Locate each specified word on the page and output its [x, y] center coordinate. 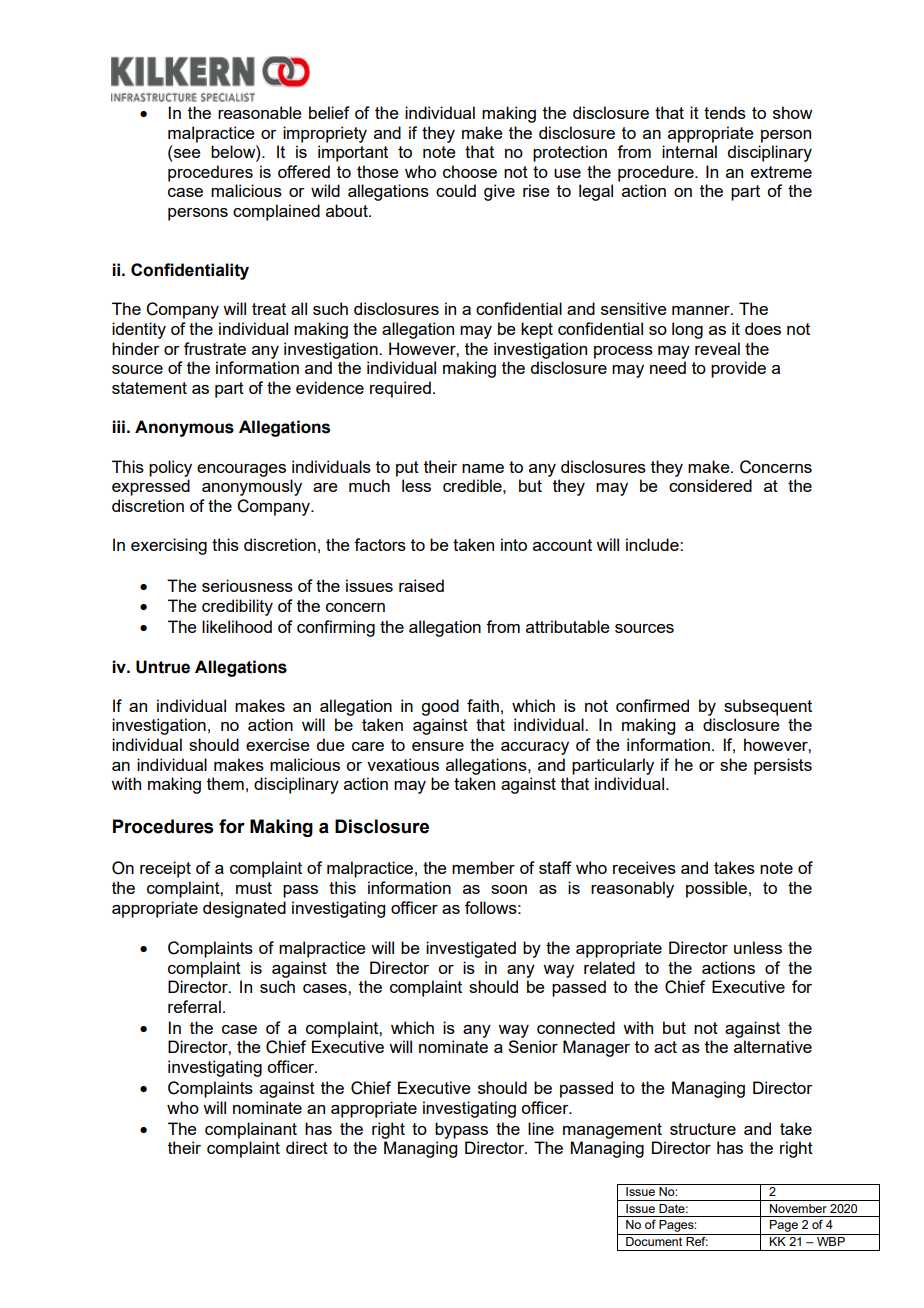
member [483, 867]
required [400, 389]
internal [689, 151]
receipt [165, 869]
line [541, 1128]
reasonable [260, 112]
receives [644, 867]
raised [421, 585]
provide [738, 369]
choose [470, 171]
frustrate [215, 348]
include [653, 544]
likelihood [237, 626]
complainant [251, 1130]
